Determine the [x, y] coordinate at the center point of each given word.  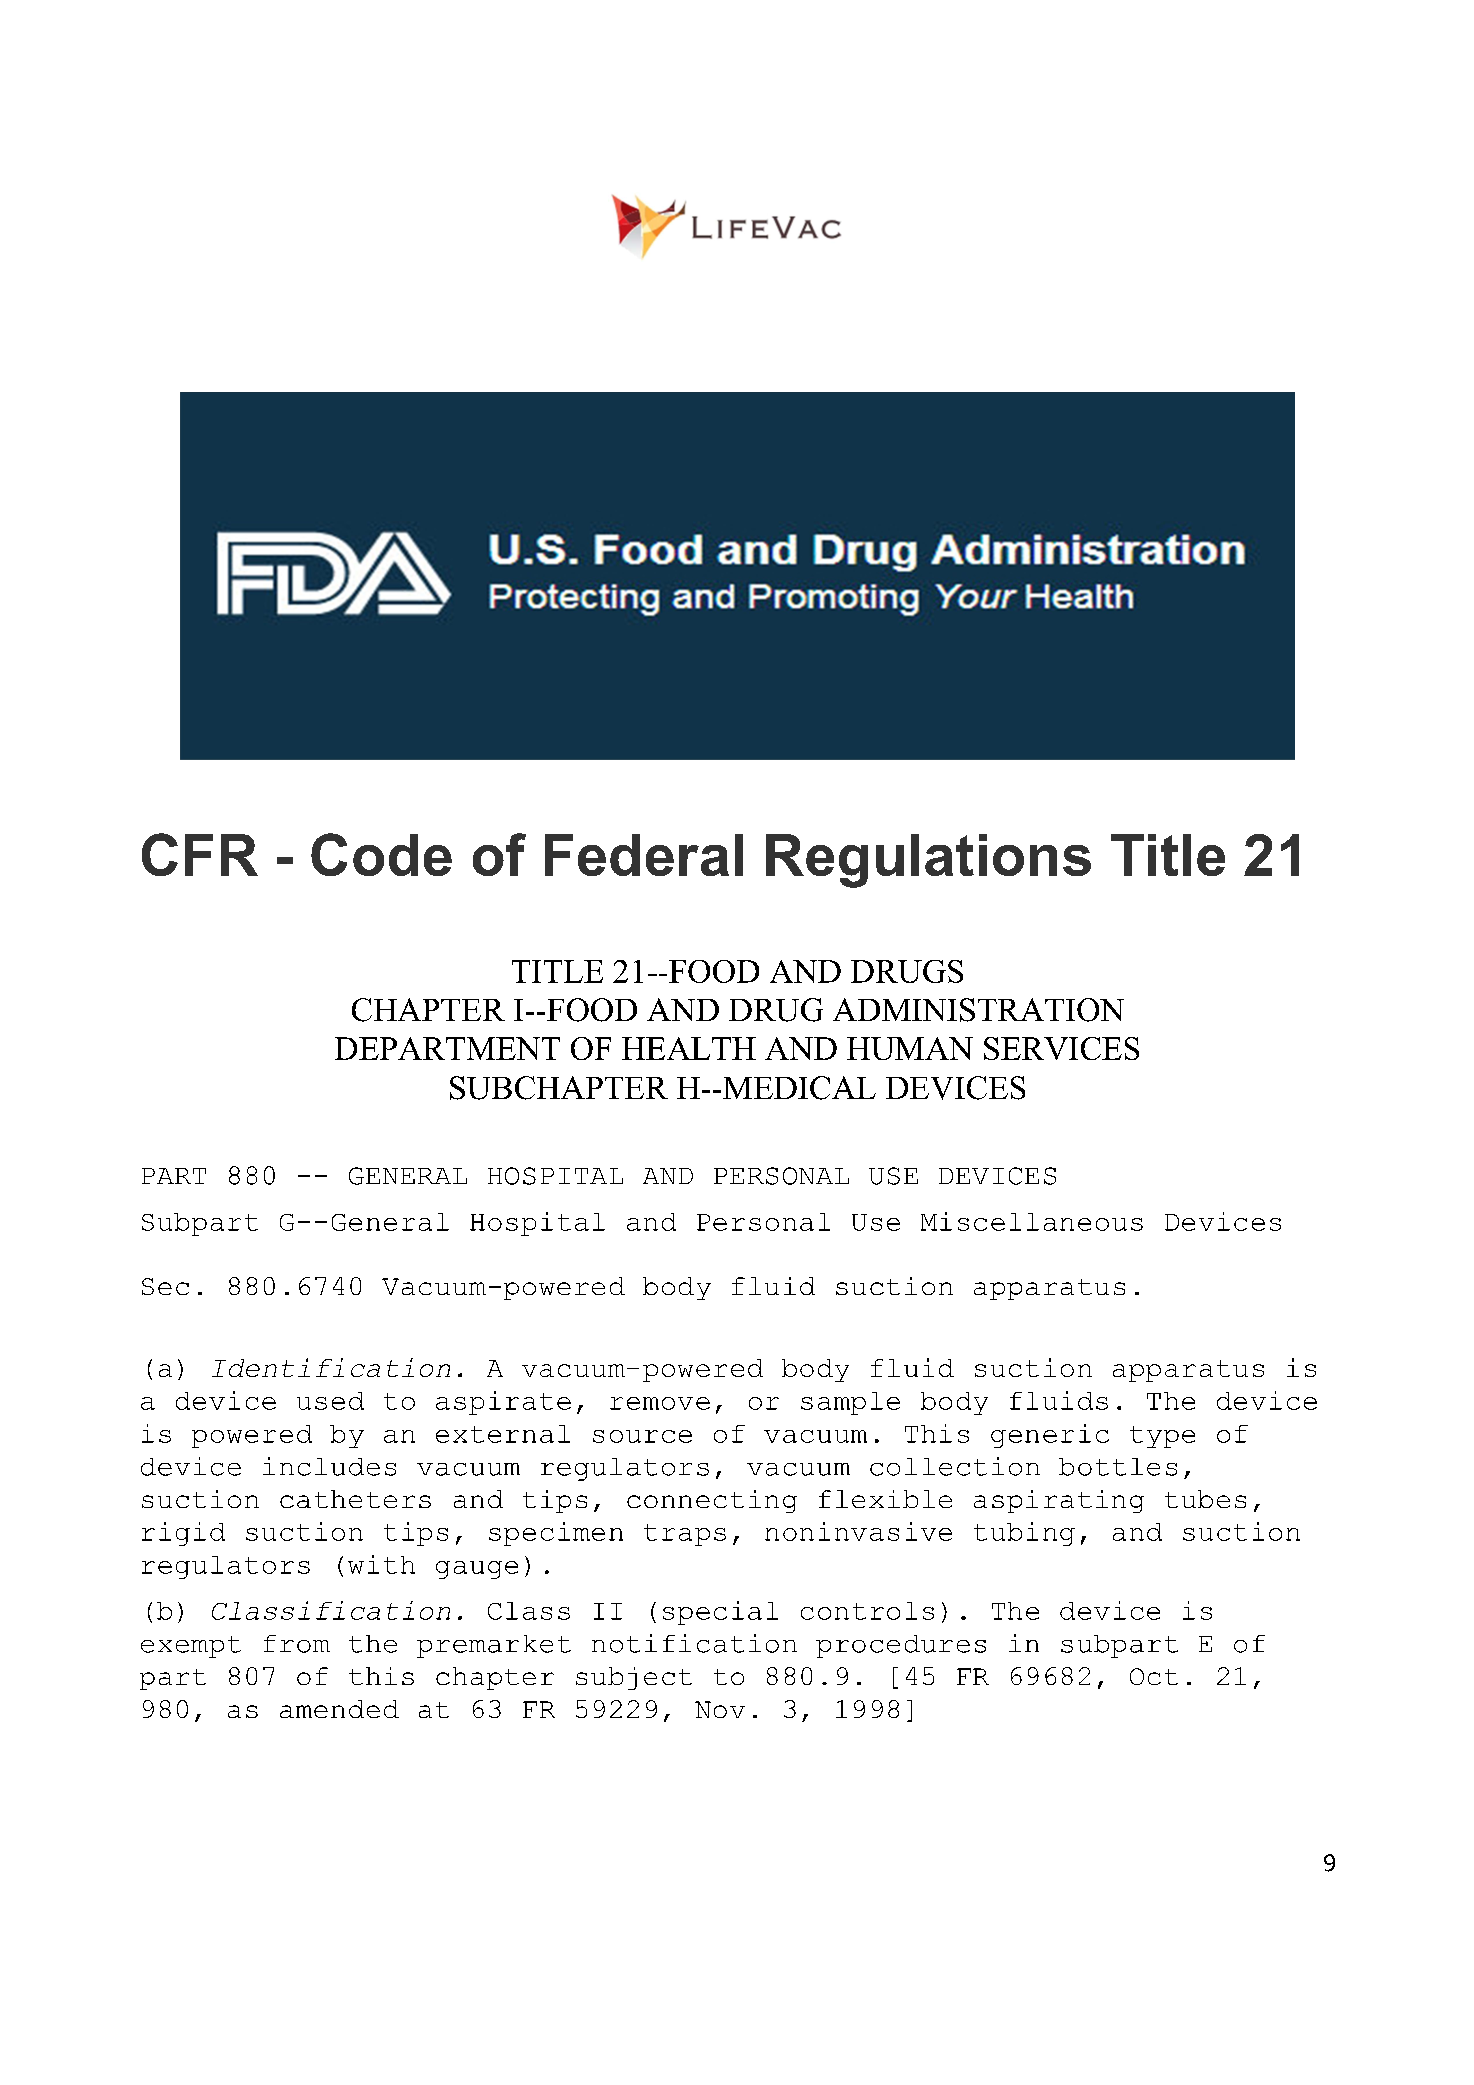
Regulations [928, 861]
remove [660, 1403]
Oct [1154, 1676]
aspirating [1059, 1501]
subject [634, 1678]
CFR [200, 854]
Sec [165, 1286]
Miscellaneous [1032, 1221]
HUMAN [910, 1048]
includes [329, 1466]
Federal [644, 855]
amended [339, 1709]
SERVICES [1061, 1048]
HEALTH [689, 1048]
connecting [712, 1501]
